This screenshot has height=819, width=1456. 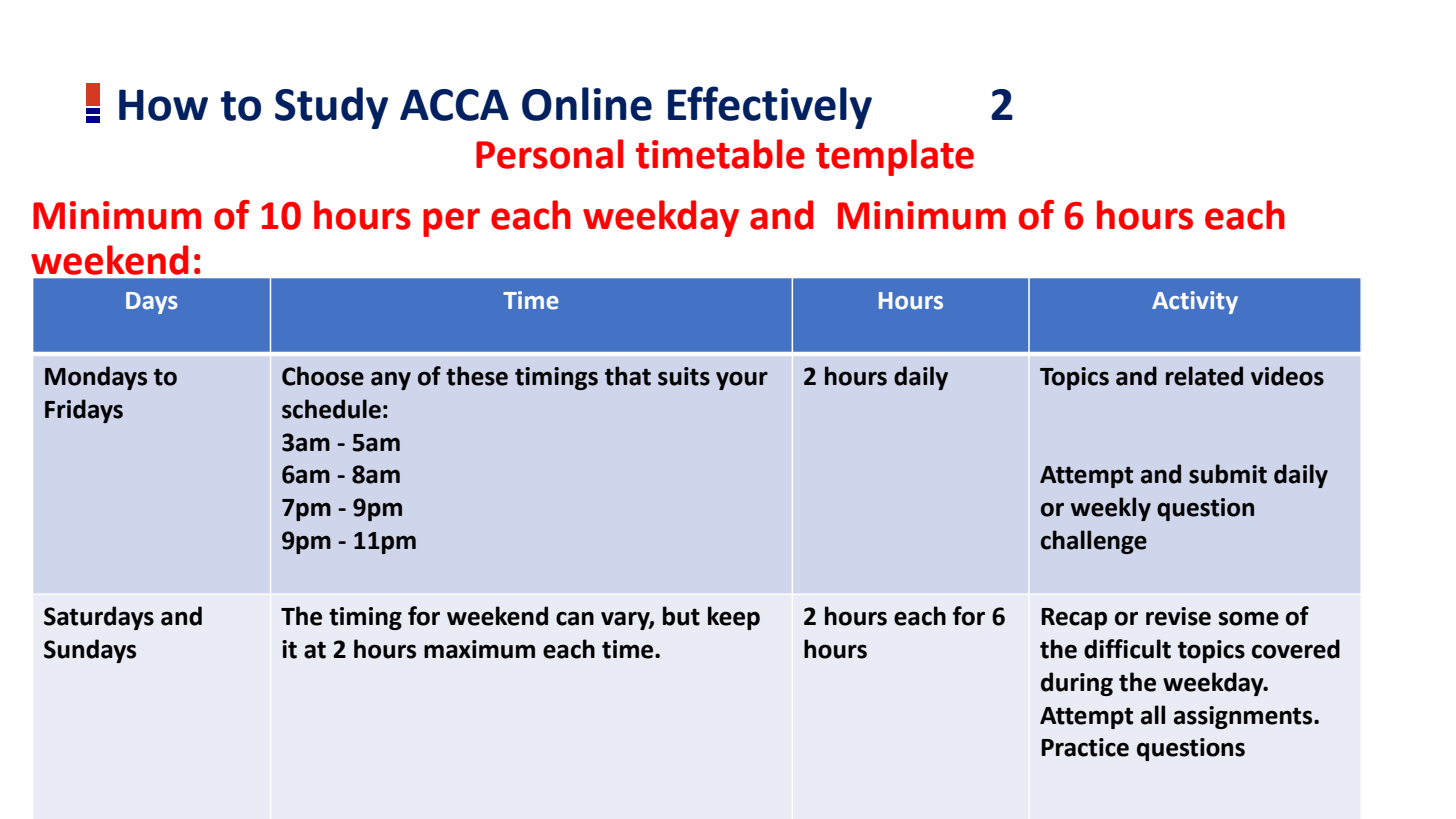 I want to click on Choose, so click(x=323, y=376).
